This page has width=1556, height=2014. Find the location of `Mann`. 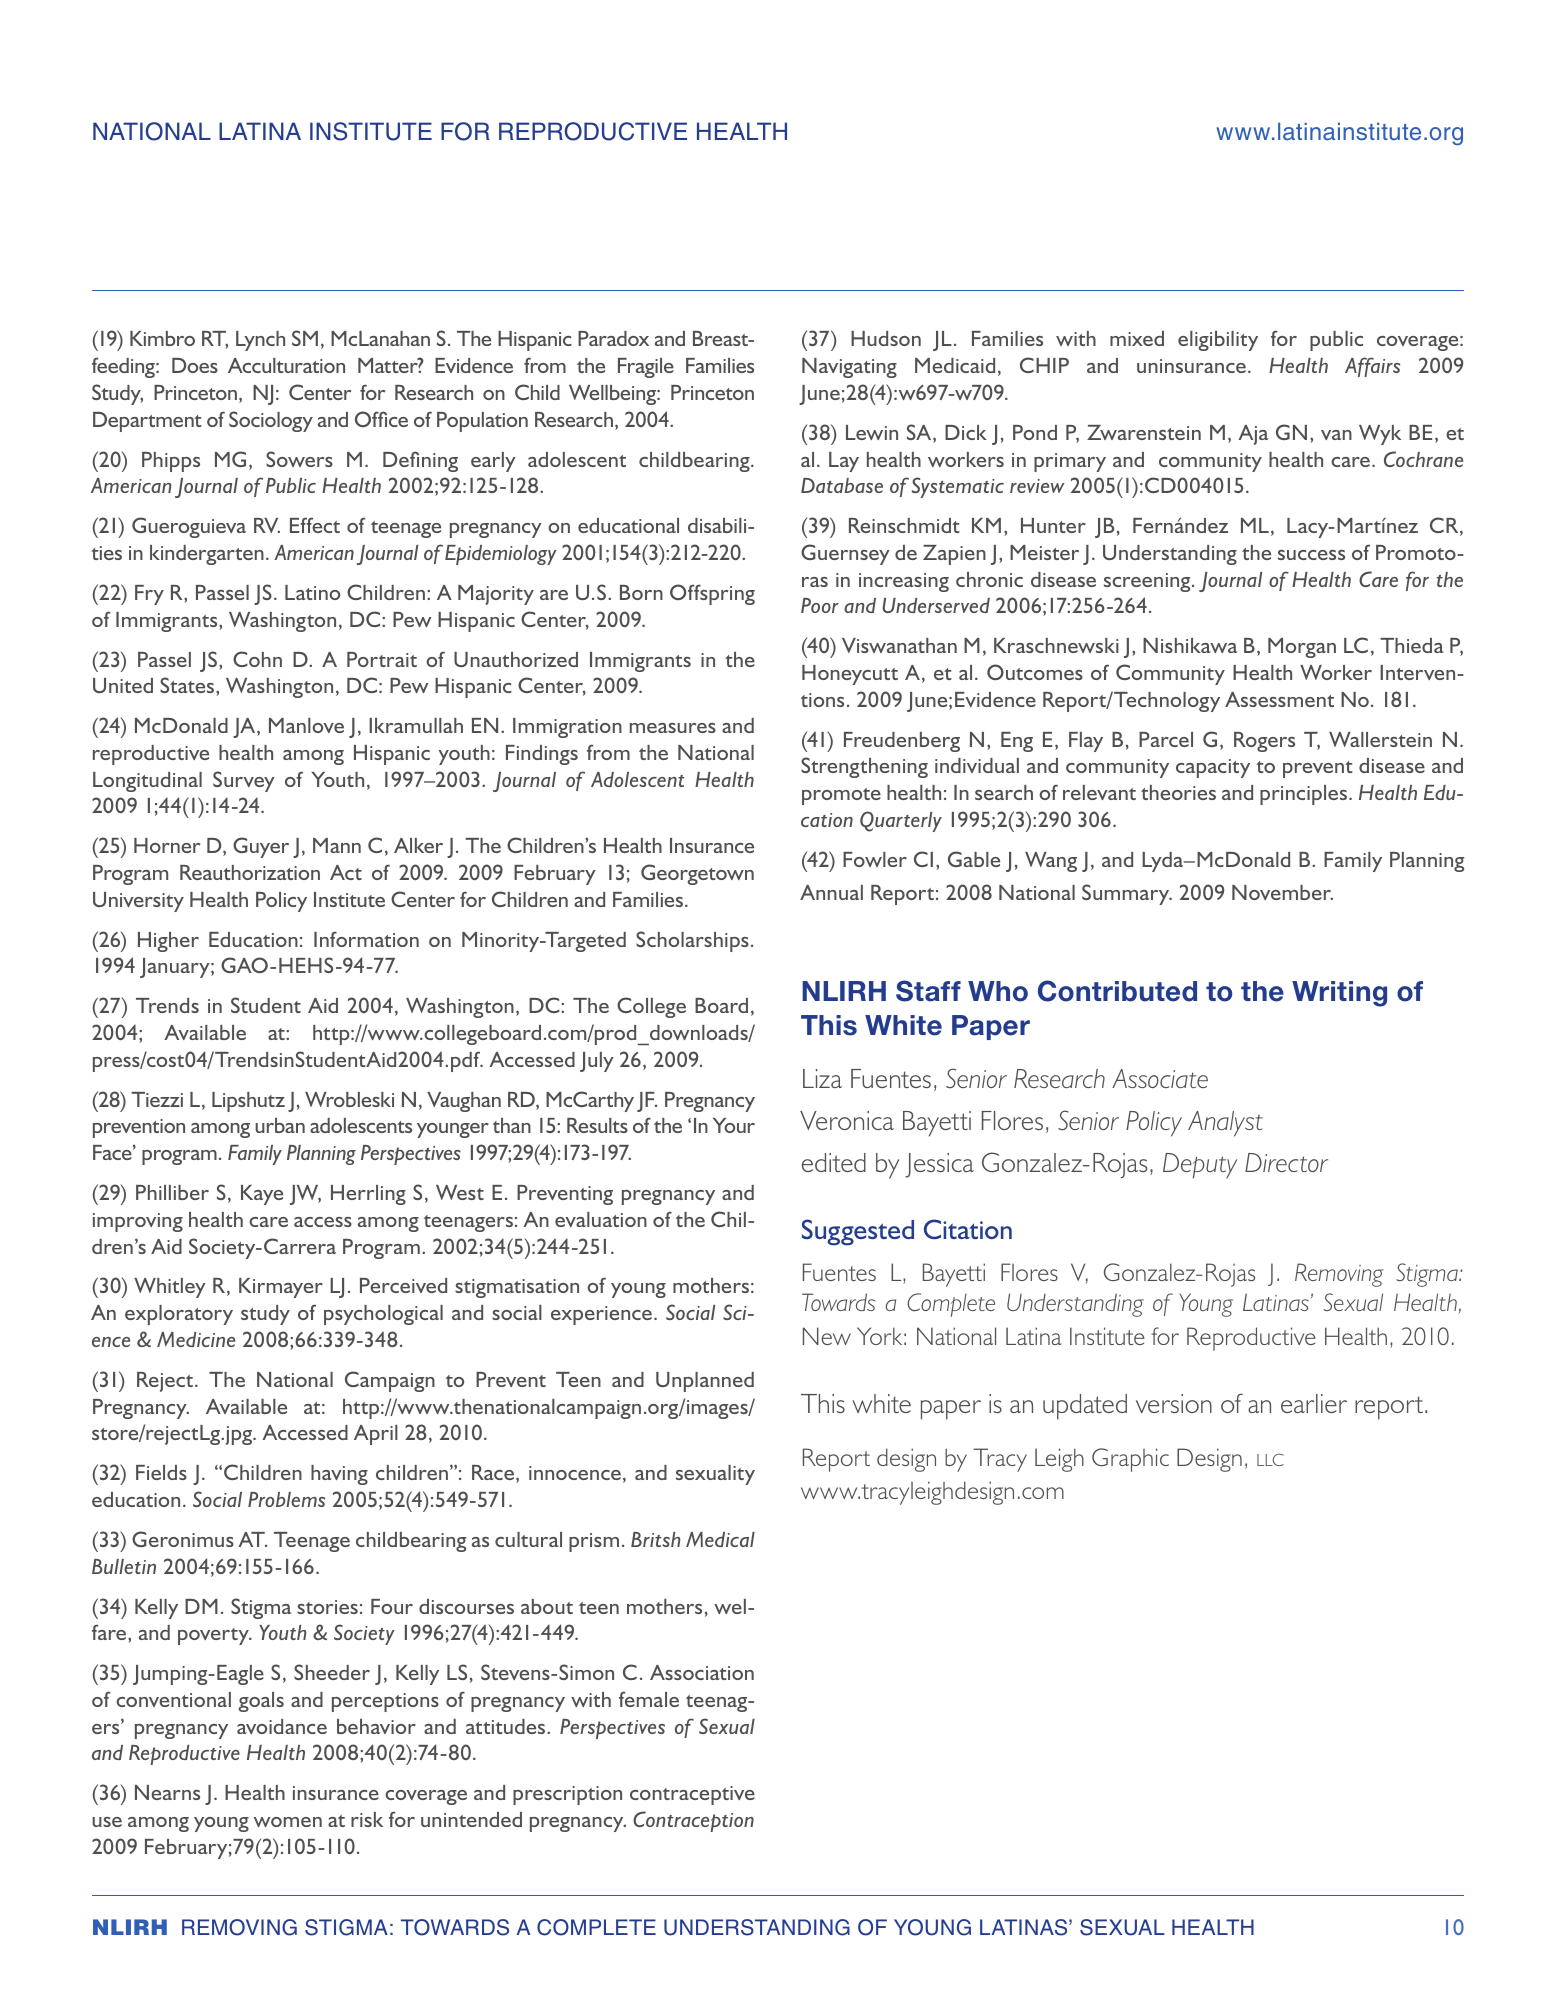

Mann is located at coordinates (337, 845).
